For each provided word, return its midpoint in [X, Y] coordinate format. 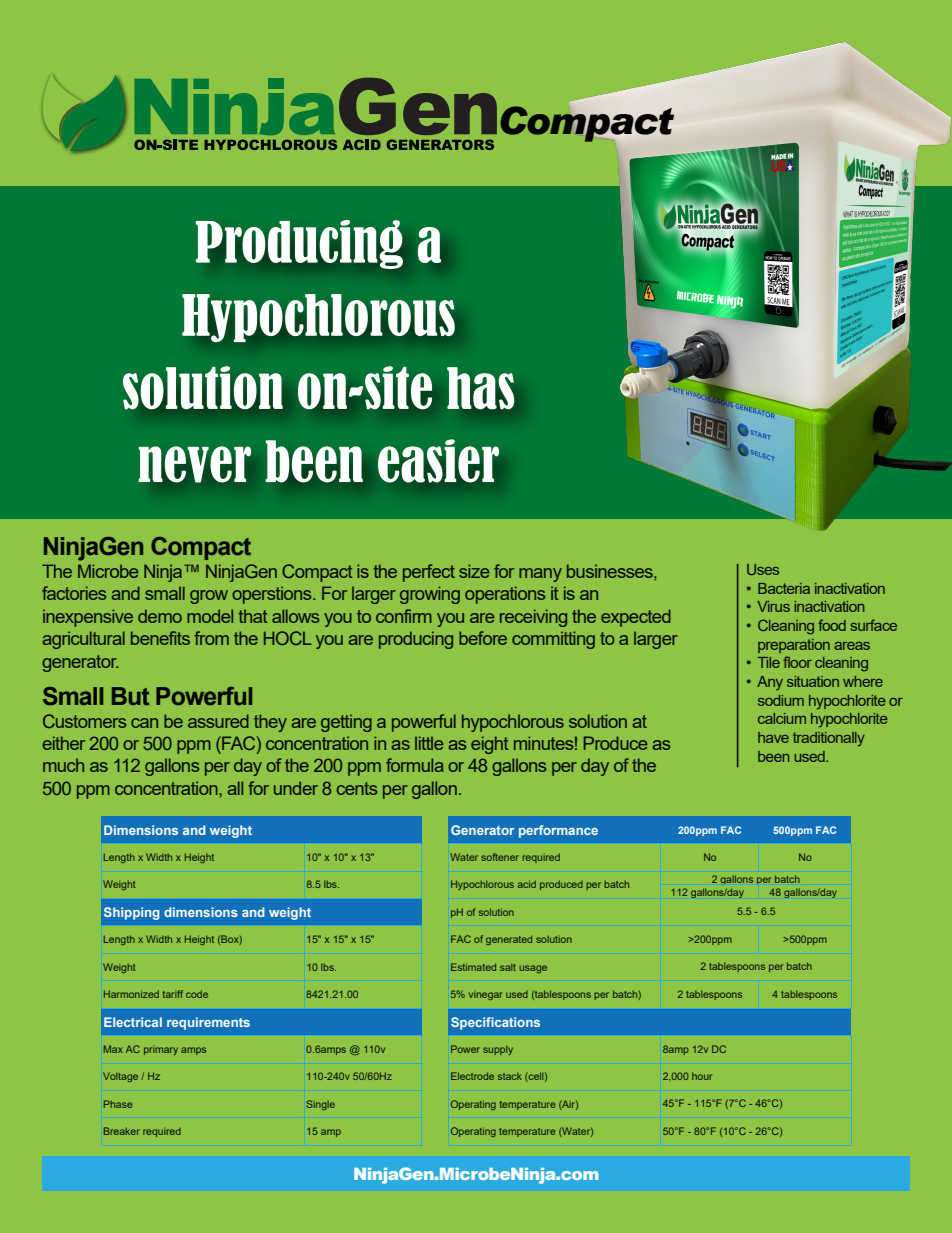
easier [438, 461]
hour [702, 1076]
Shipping [132, 913]
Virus [773, 606]
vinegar [485, 995]
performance [558, 831]
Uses [763, 569]
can [144, 723]
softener [500, 857]
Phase [118, 1104]
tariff [173, 994]
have [773, 737]
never [194, 464]
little [429, 743]
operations [505, 595]
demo [160, 616]
